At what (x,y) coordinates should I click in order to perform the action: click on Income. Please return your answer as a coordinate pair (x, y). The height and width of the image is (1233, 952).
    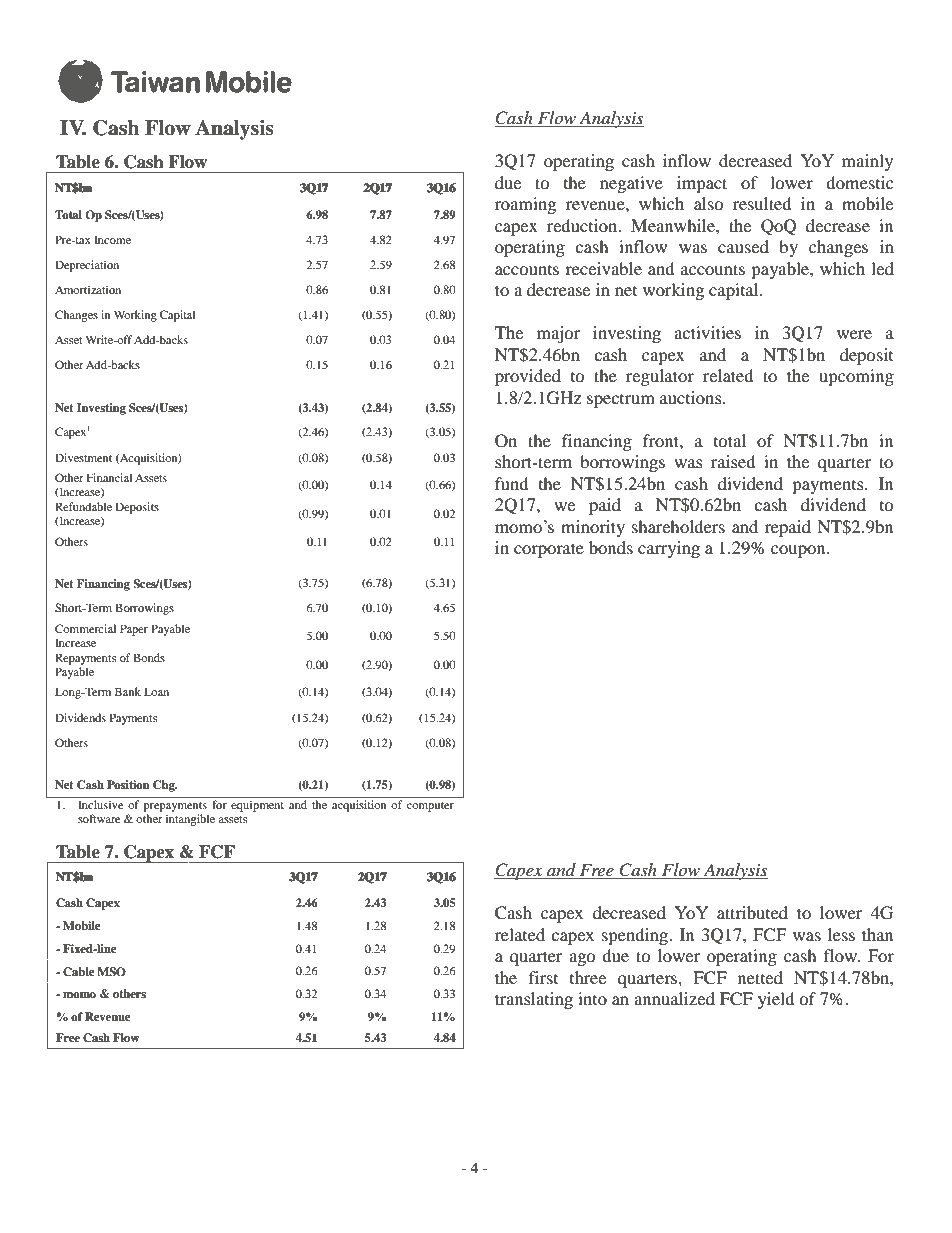
    Looking at the image, I should click on (112, 239).
